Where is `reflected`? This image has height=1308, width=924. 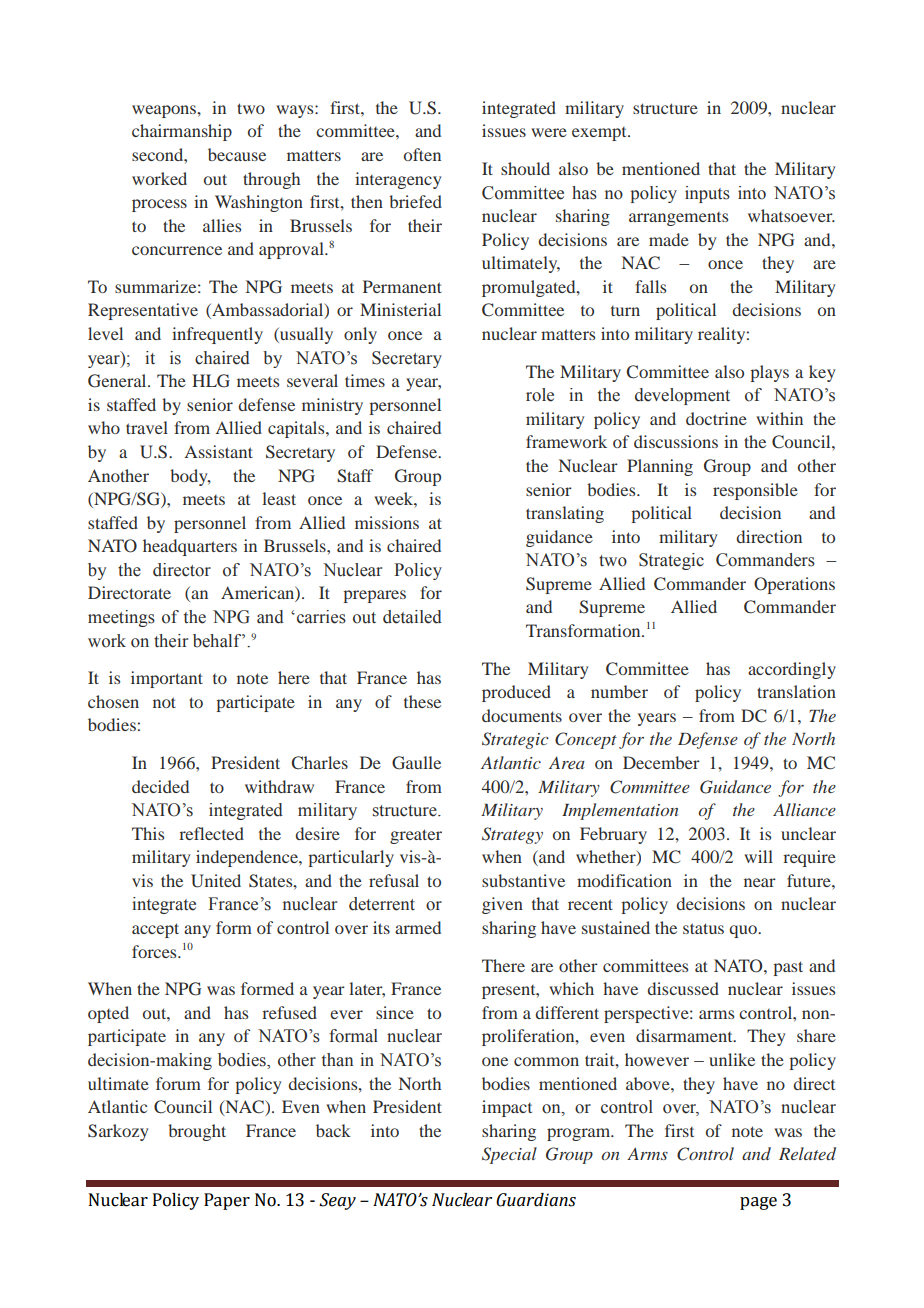
reflected is located at coordinates (211, 833).
